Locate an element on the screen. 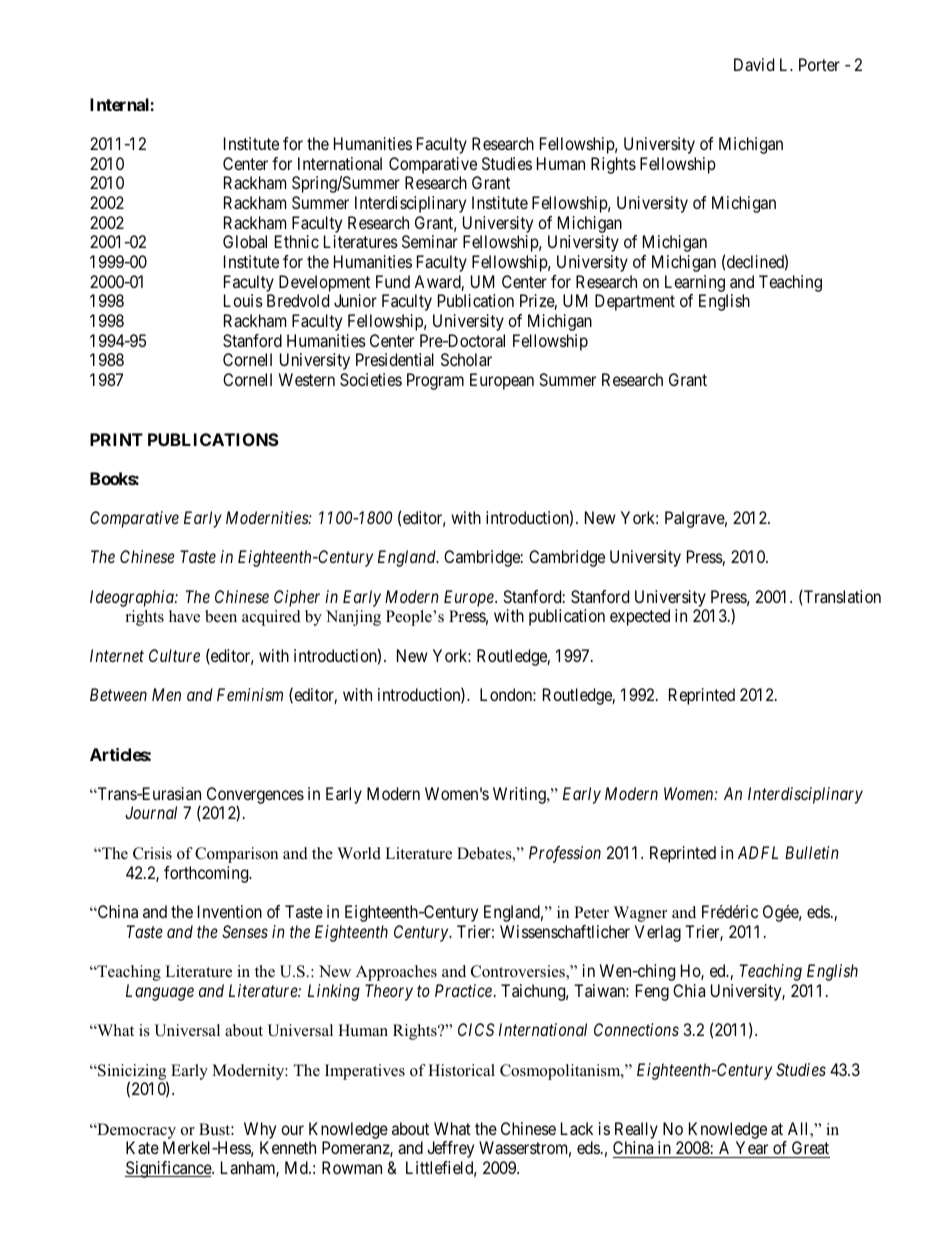 This screenshot has width=952, height=1233. Seminar is located at coordinates (430, 241).
